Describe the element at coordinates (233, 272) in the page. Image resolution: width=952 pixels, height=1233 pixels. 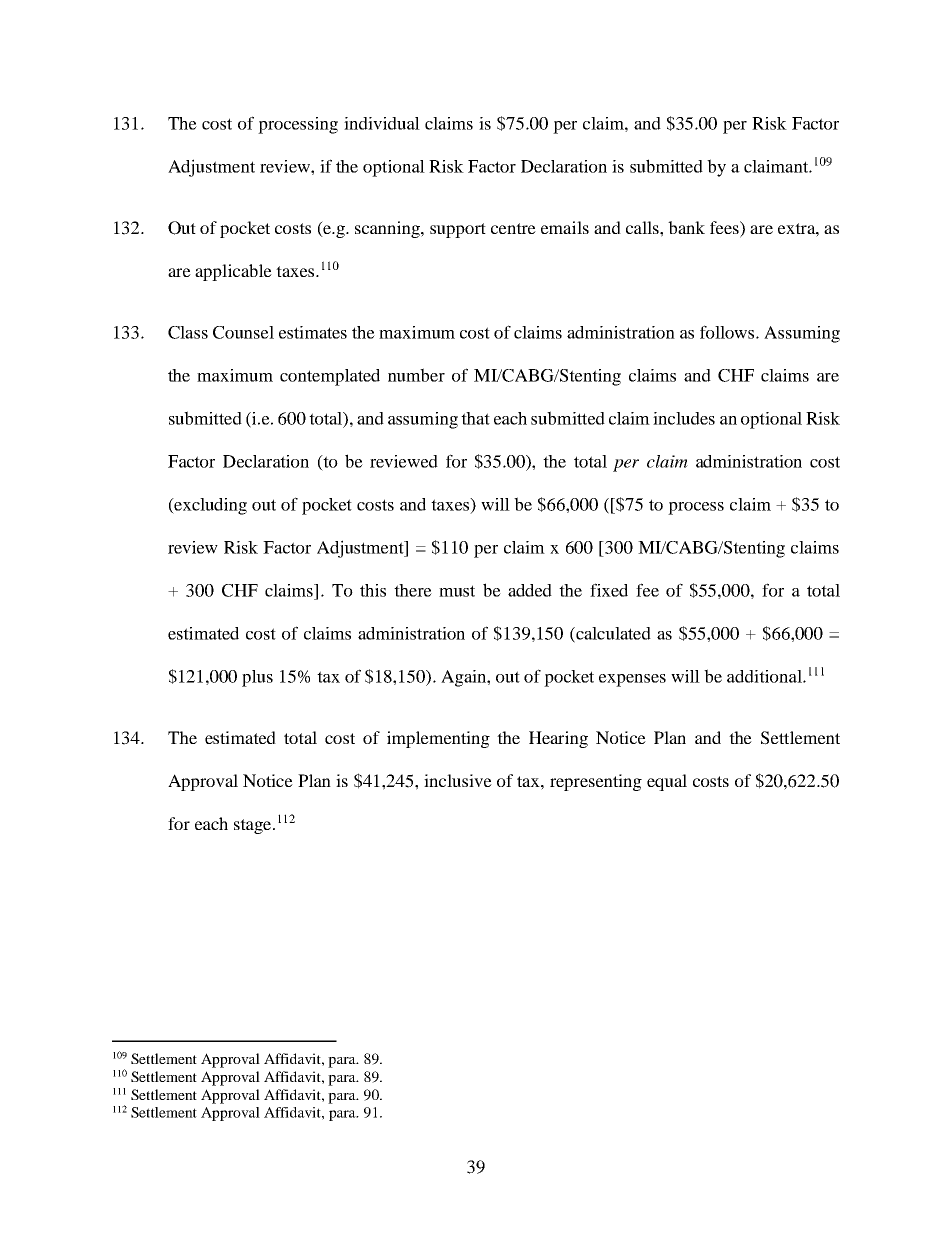
I see `applicable` at that location.
